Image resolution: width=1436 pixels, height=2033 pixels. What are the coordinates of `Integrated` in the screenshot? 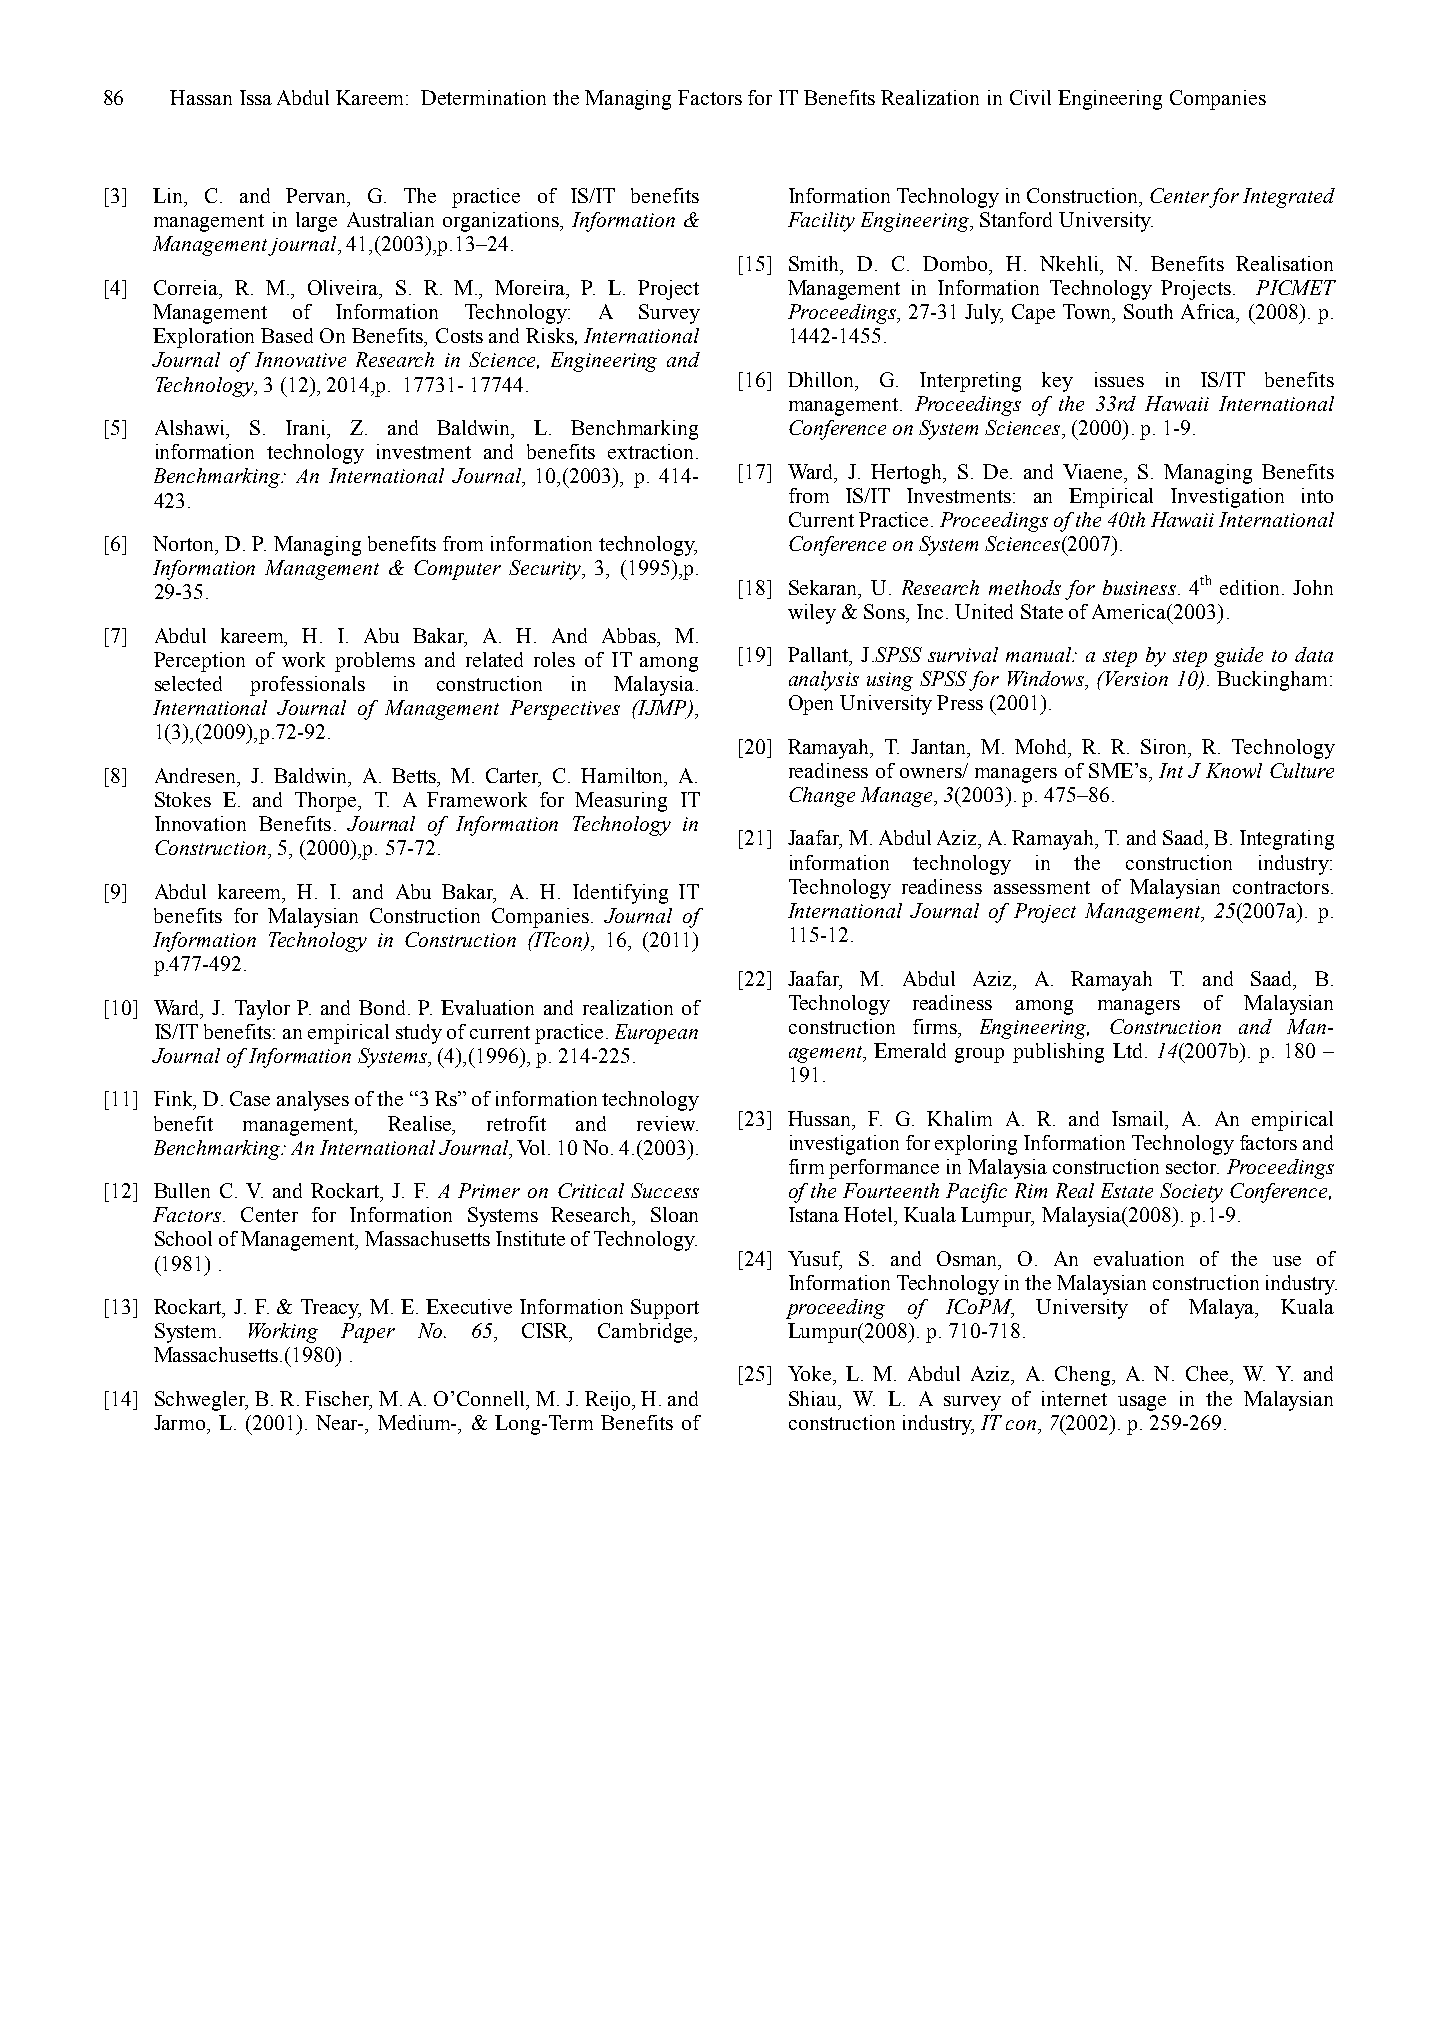 It's located at (1289, 198).
